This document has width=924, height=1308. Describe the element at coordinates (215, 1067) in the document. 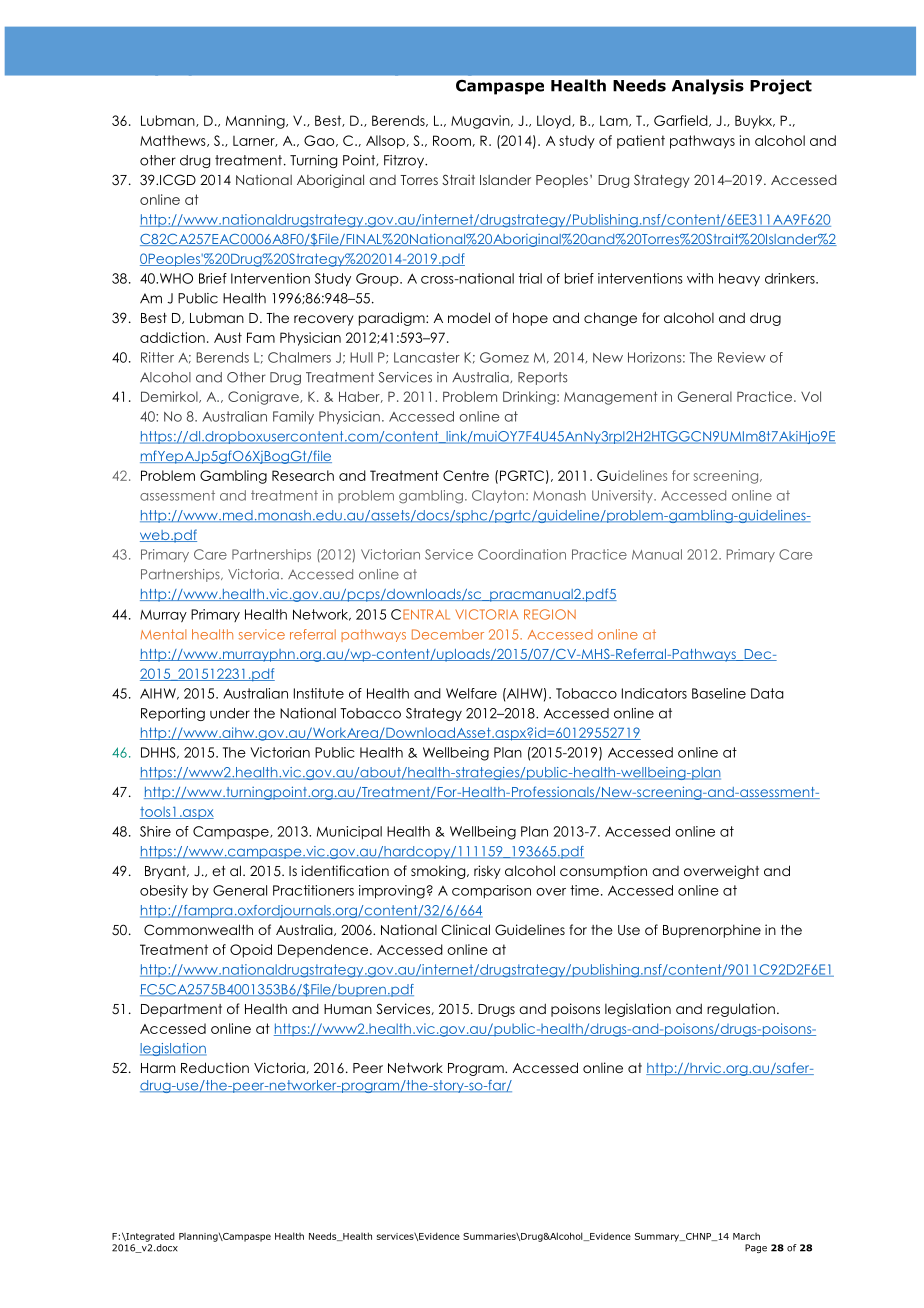

I see `Reduction` at that location.
